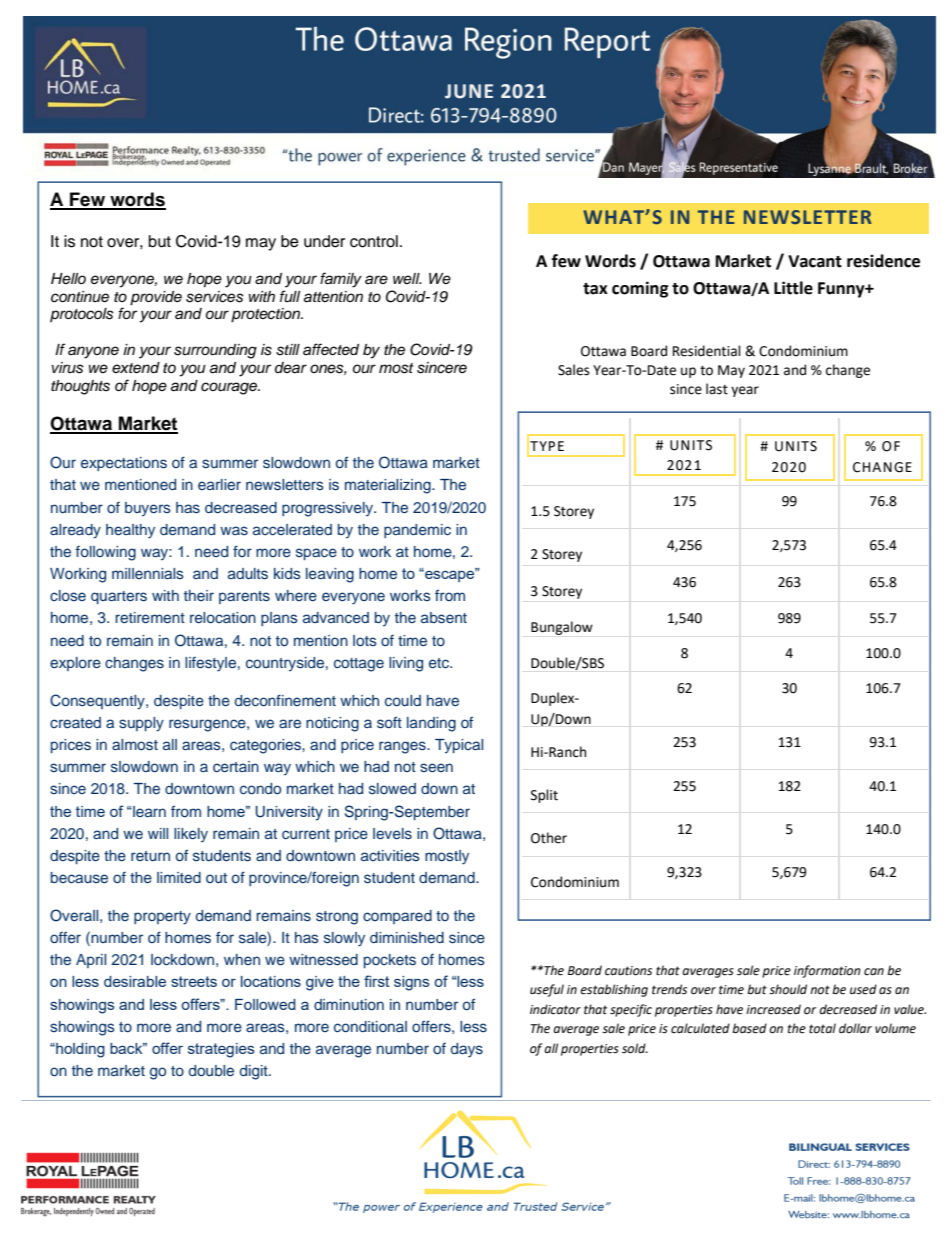  What do you see at coordinates (444, 618) in the screenshot?
I see `absent` at bounding box center [444, 618].
